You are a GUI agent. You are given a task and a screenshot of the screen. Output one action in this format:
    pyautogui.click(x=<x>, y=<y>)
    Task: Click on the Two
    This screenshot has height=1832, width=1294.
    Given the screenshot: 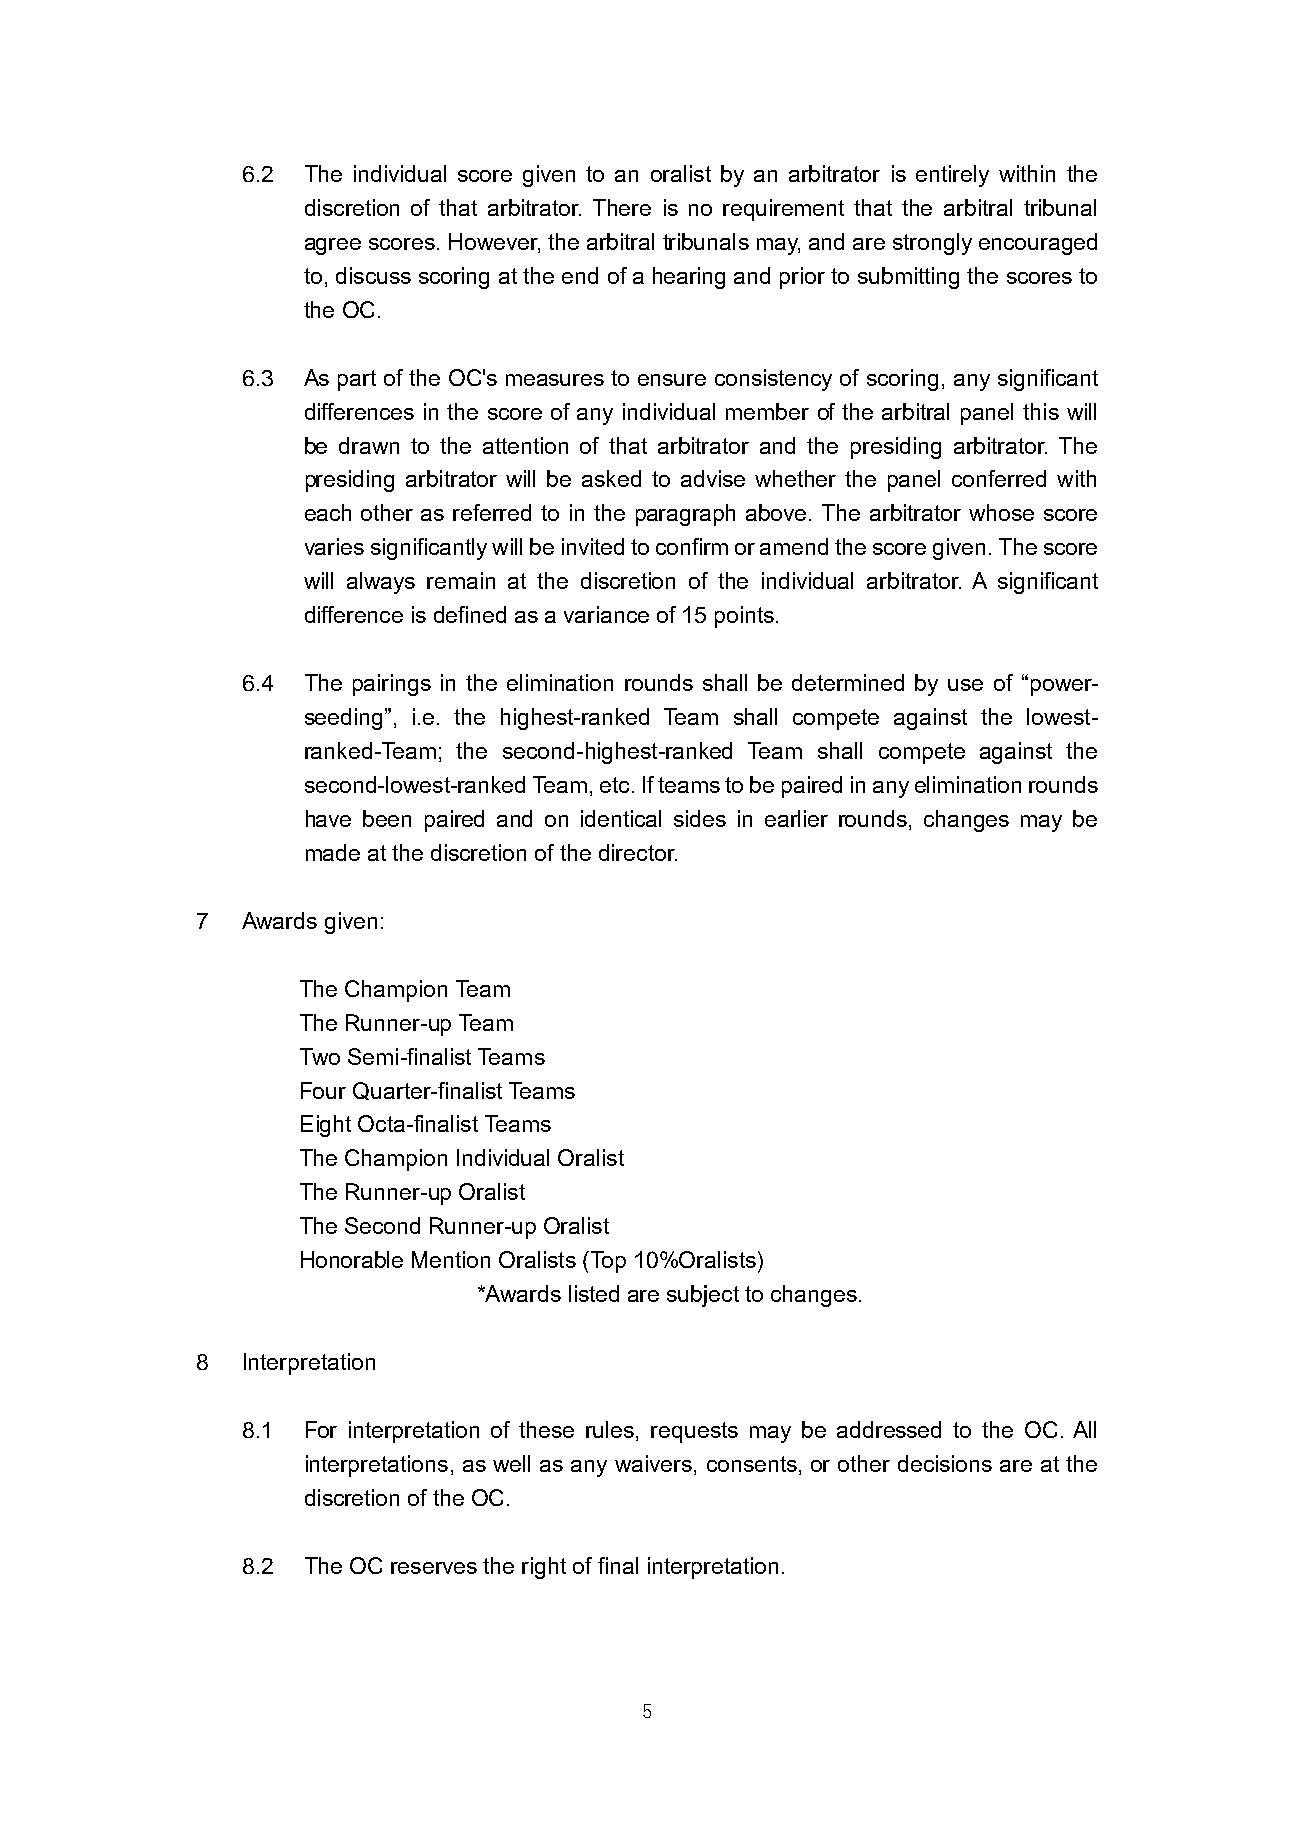 What is the action you would take?
    pyautogui.click(x=320, y=1056)
